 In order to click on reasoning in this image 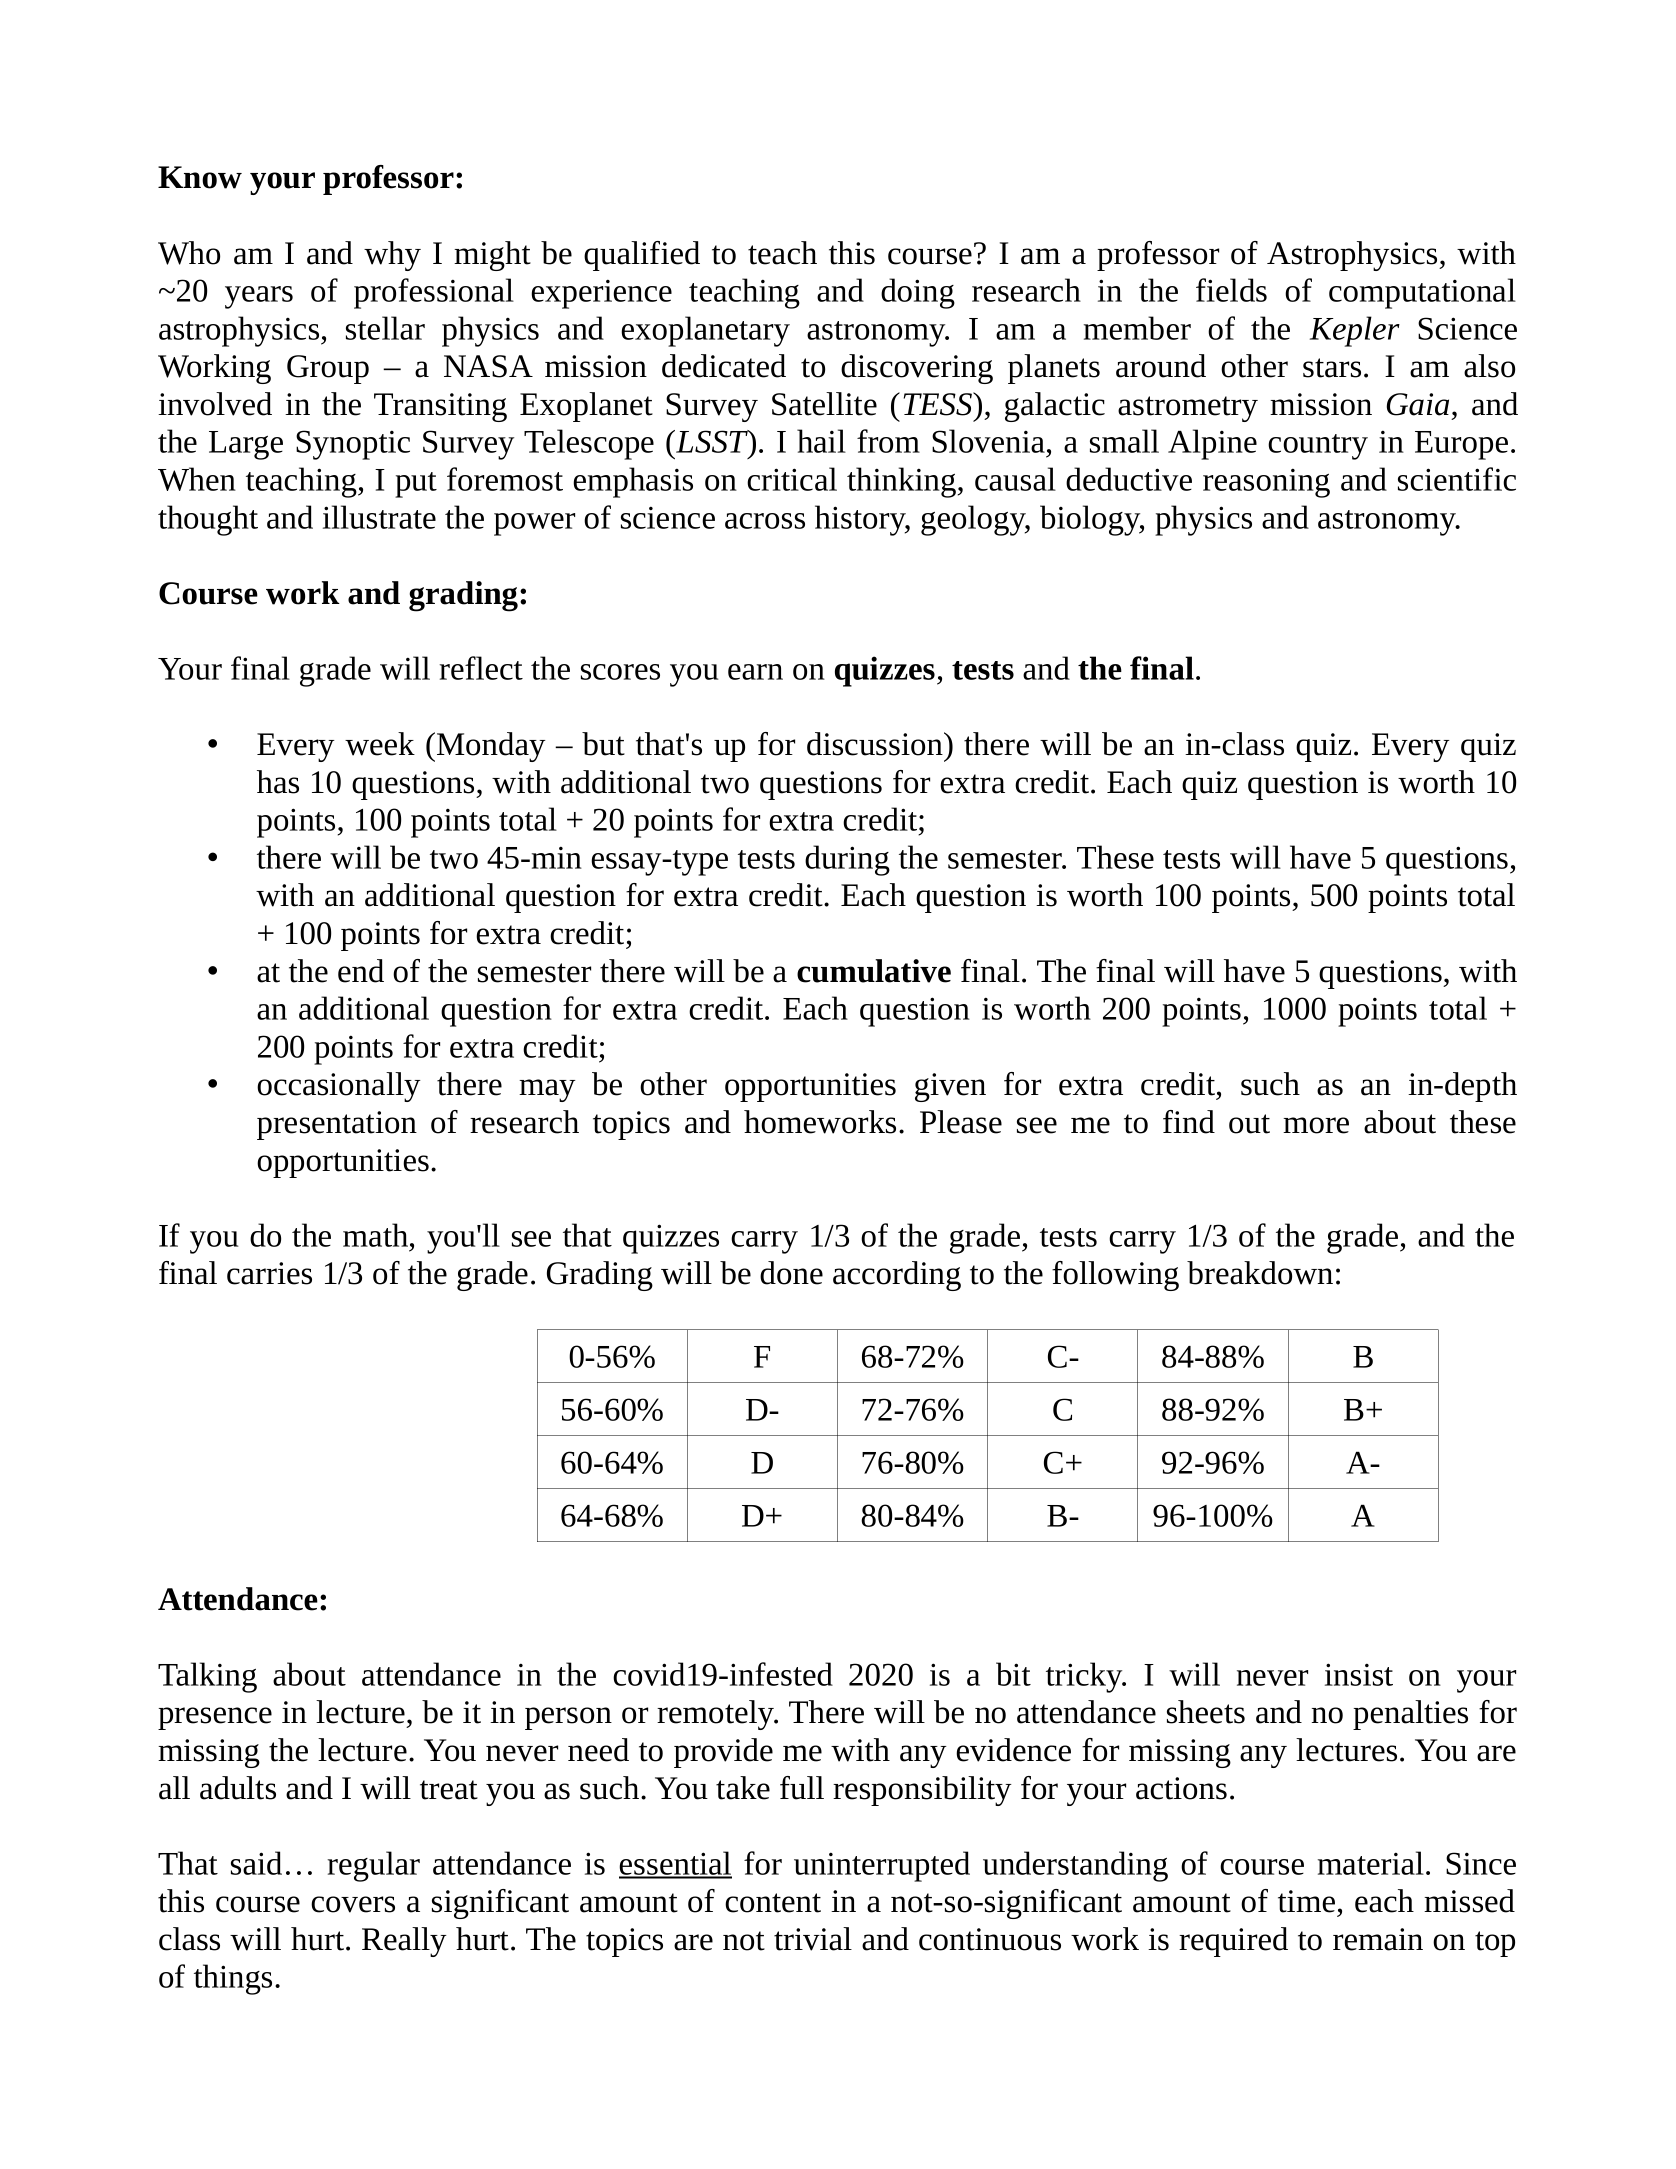, I will do `click(1266, 483)`.
